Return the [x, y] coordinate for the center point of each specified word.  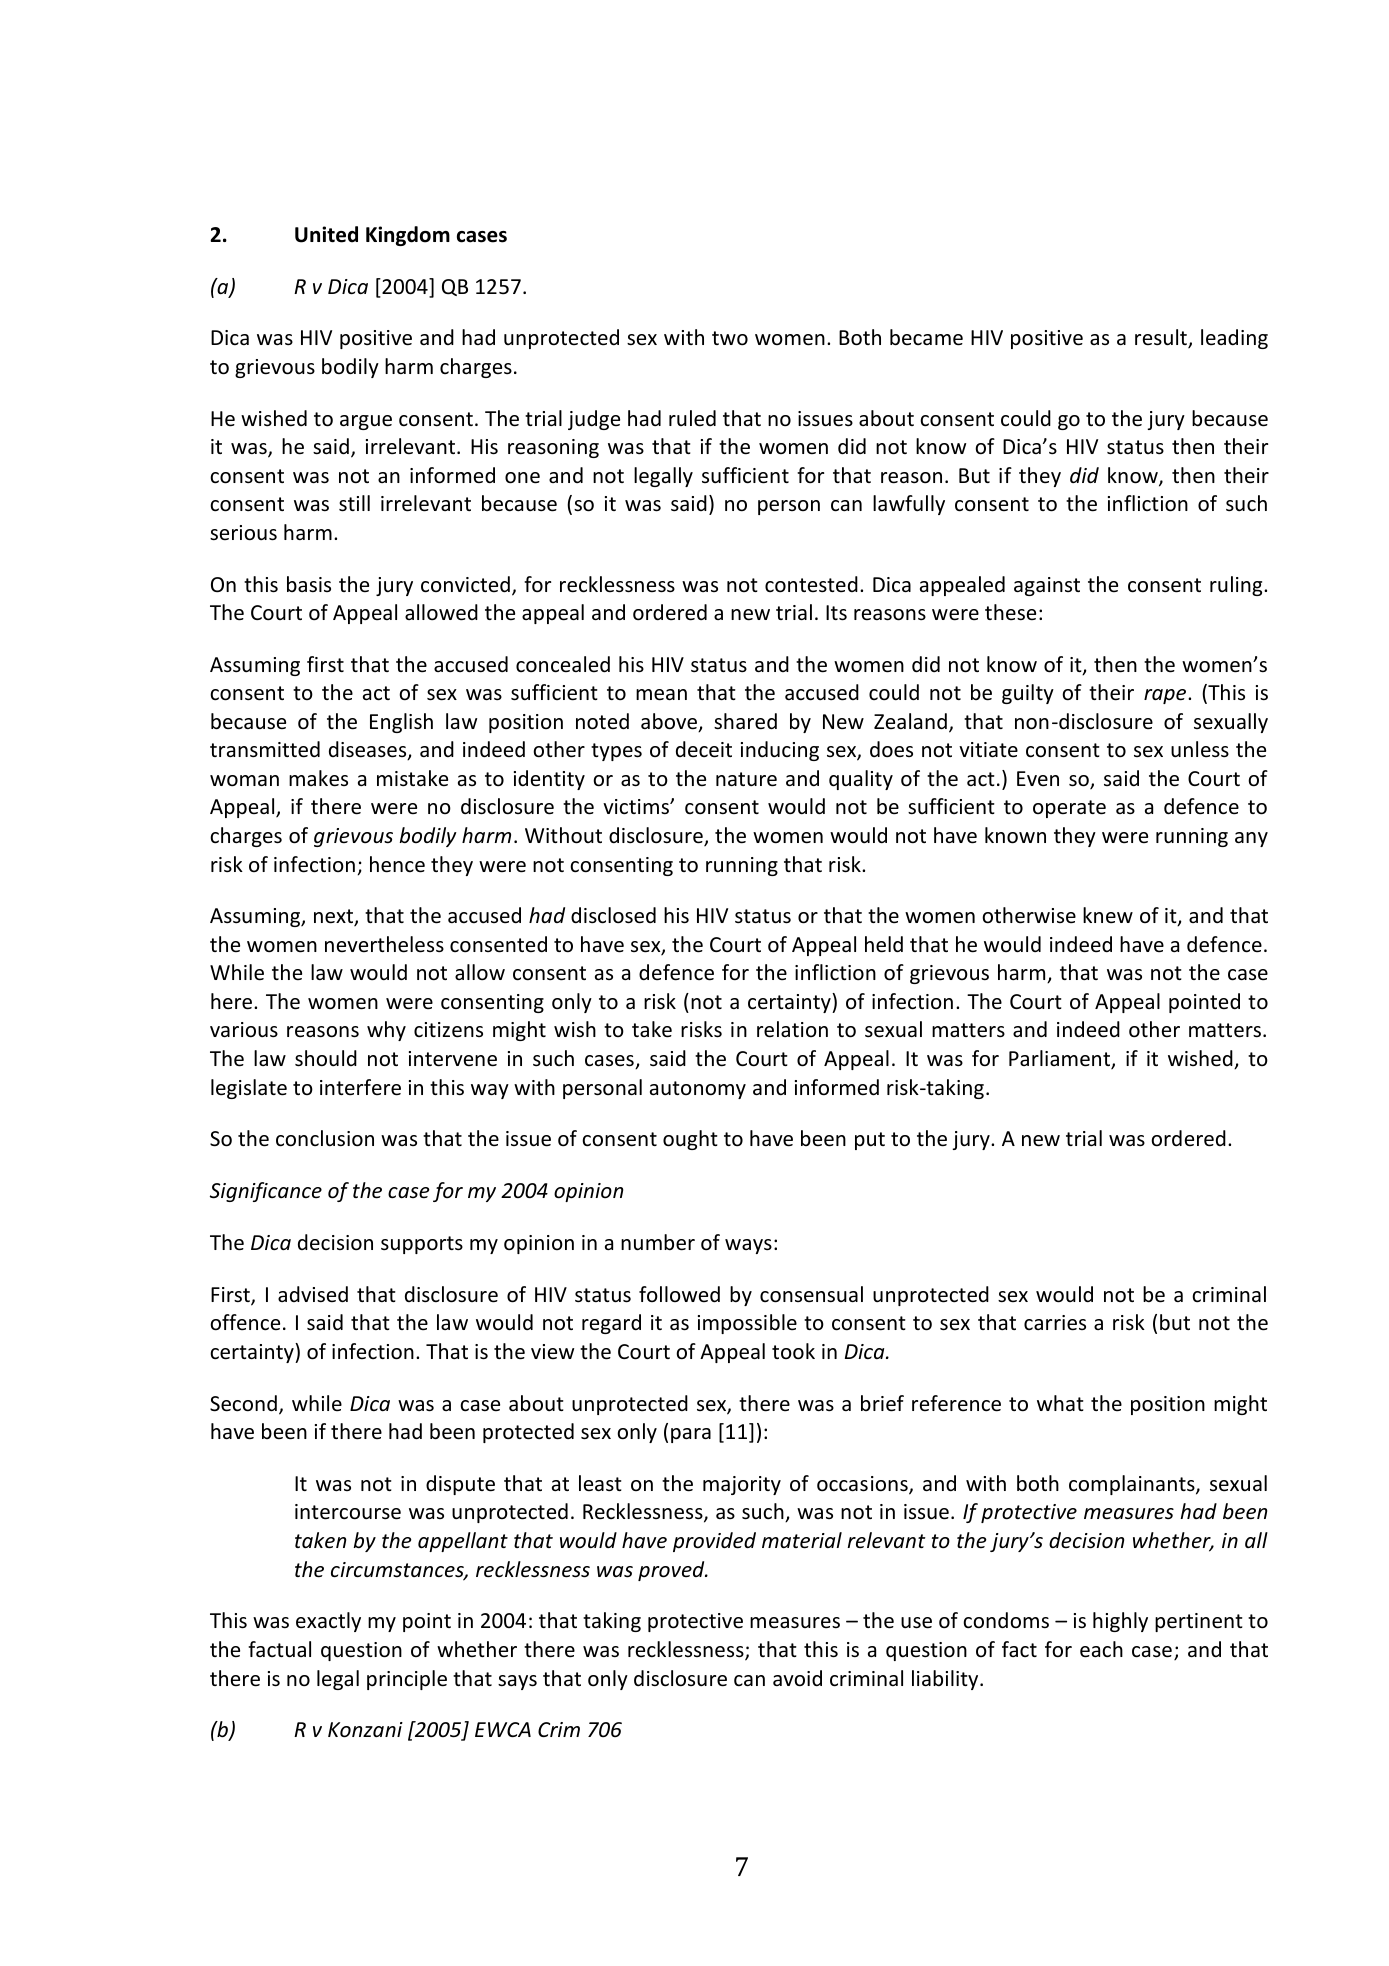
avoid [797, 1678]
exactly [328, 1622]
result [1162, 338]
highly [1120, 1622]
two [730, 338]
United [326, 234]
